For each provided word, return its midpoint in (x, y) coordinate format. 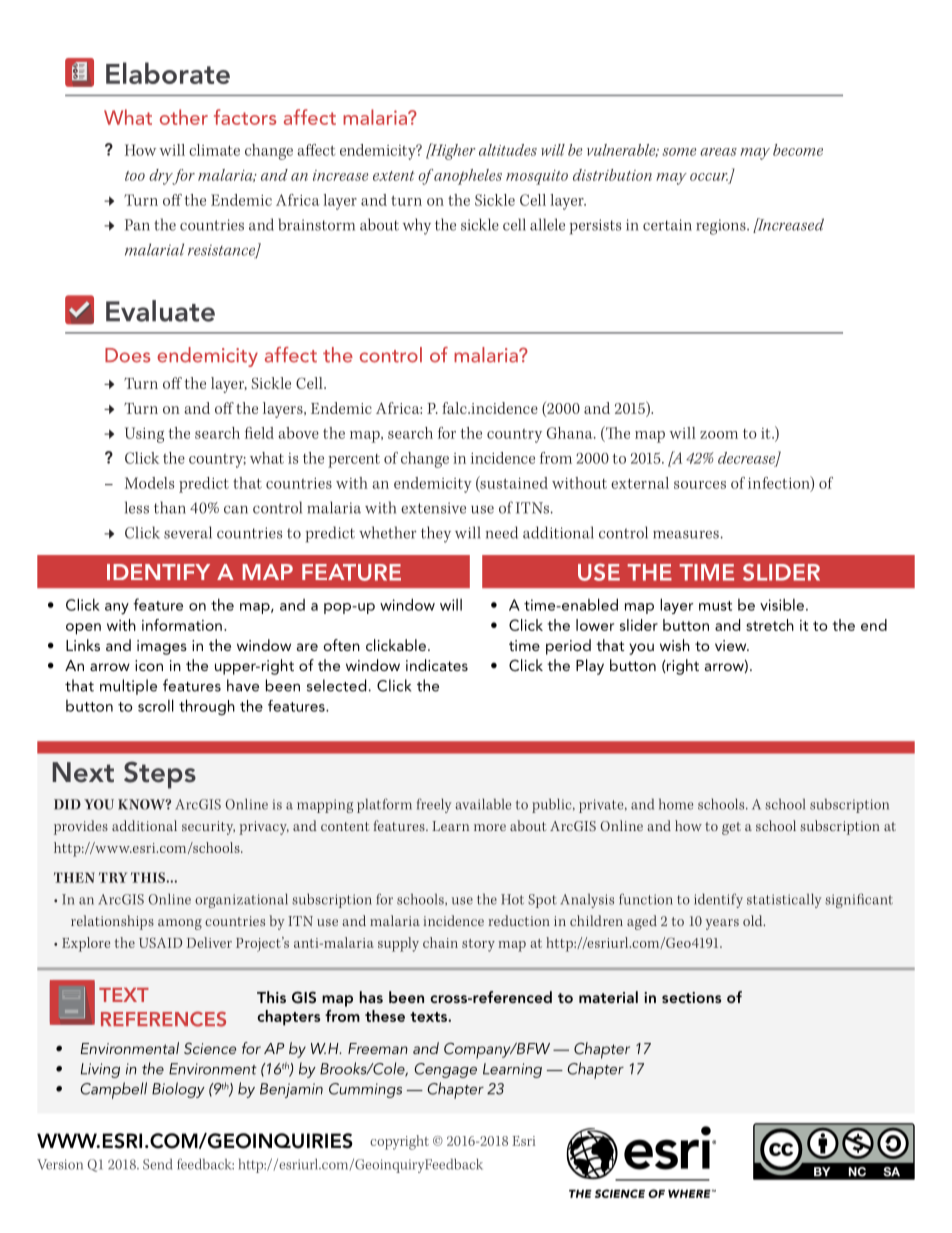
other (184, 117)
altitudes (508, 150)
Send (157, 1164)
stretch (770, 625)
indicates (437, 665)
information (182, 625)
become (798, 150)
